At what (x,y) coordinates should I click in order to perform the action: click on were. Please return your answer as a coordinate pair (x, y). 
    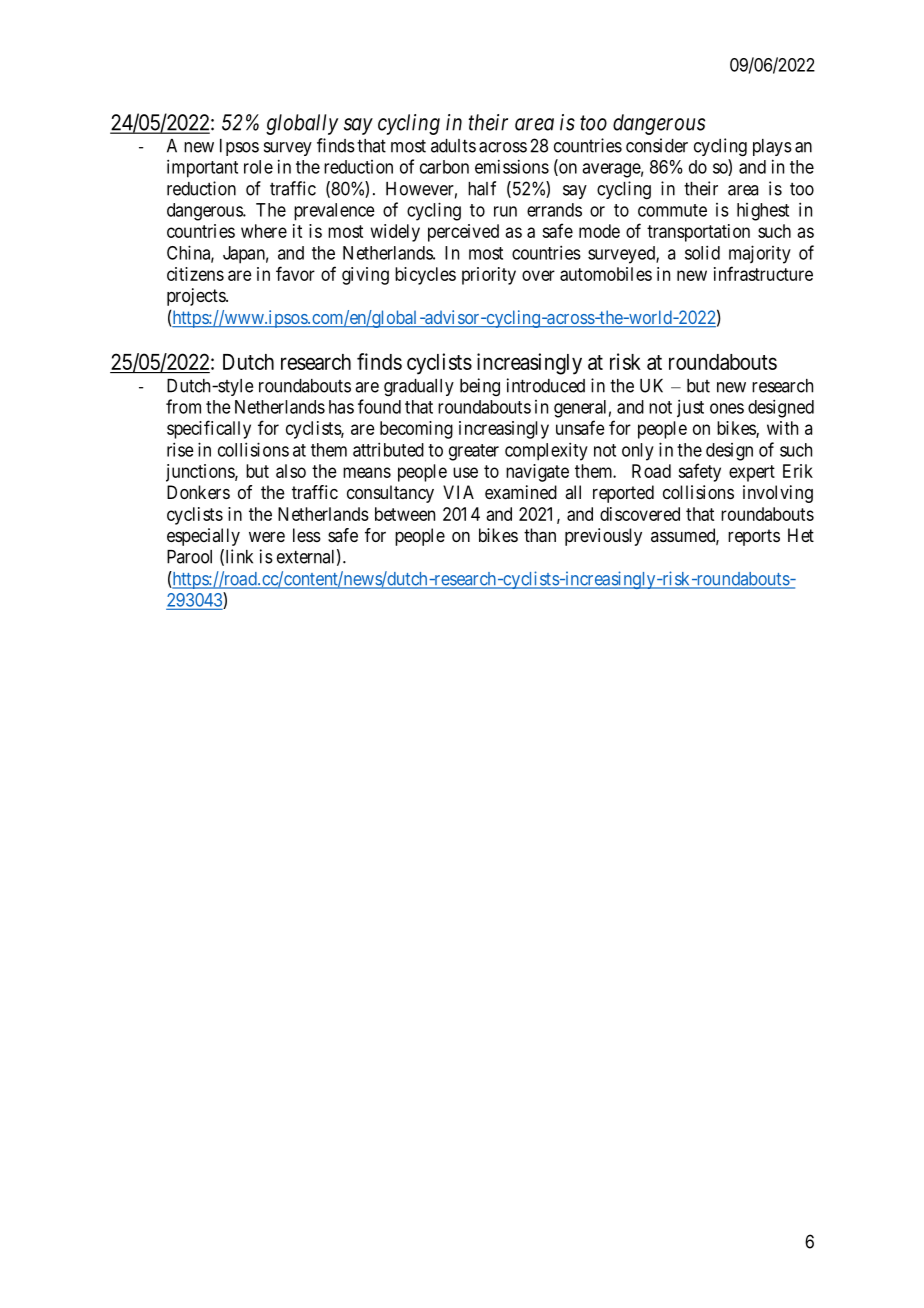
    Looking at the image, I should click on (267, 537).
